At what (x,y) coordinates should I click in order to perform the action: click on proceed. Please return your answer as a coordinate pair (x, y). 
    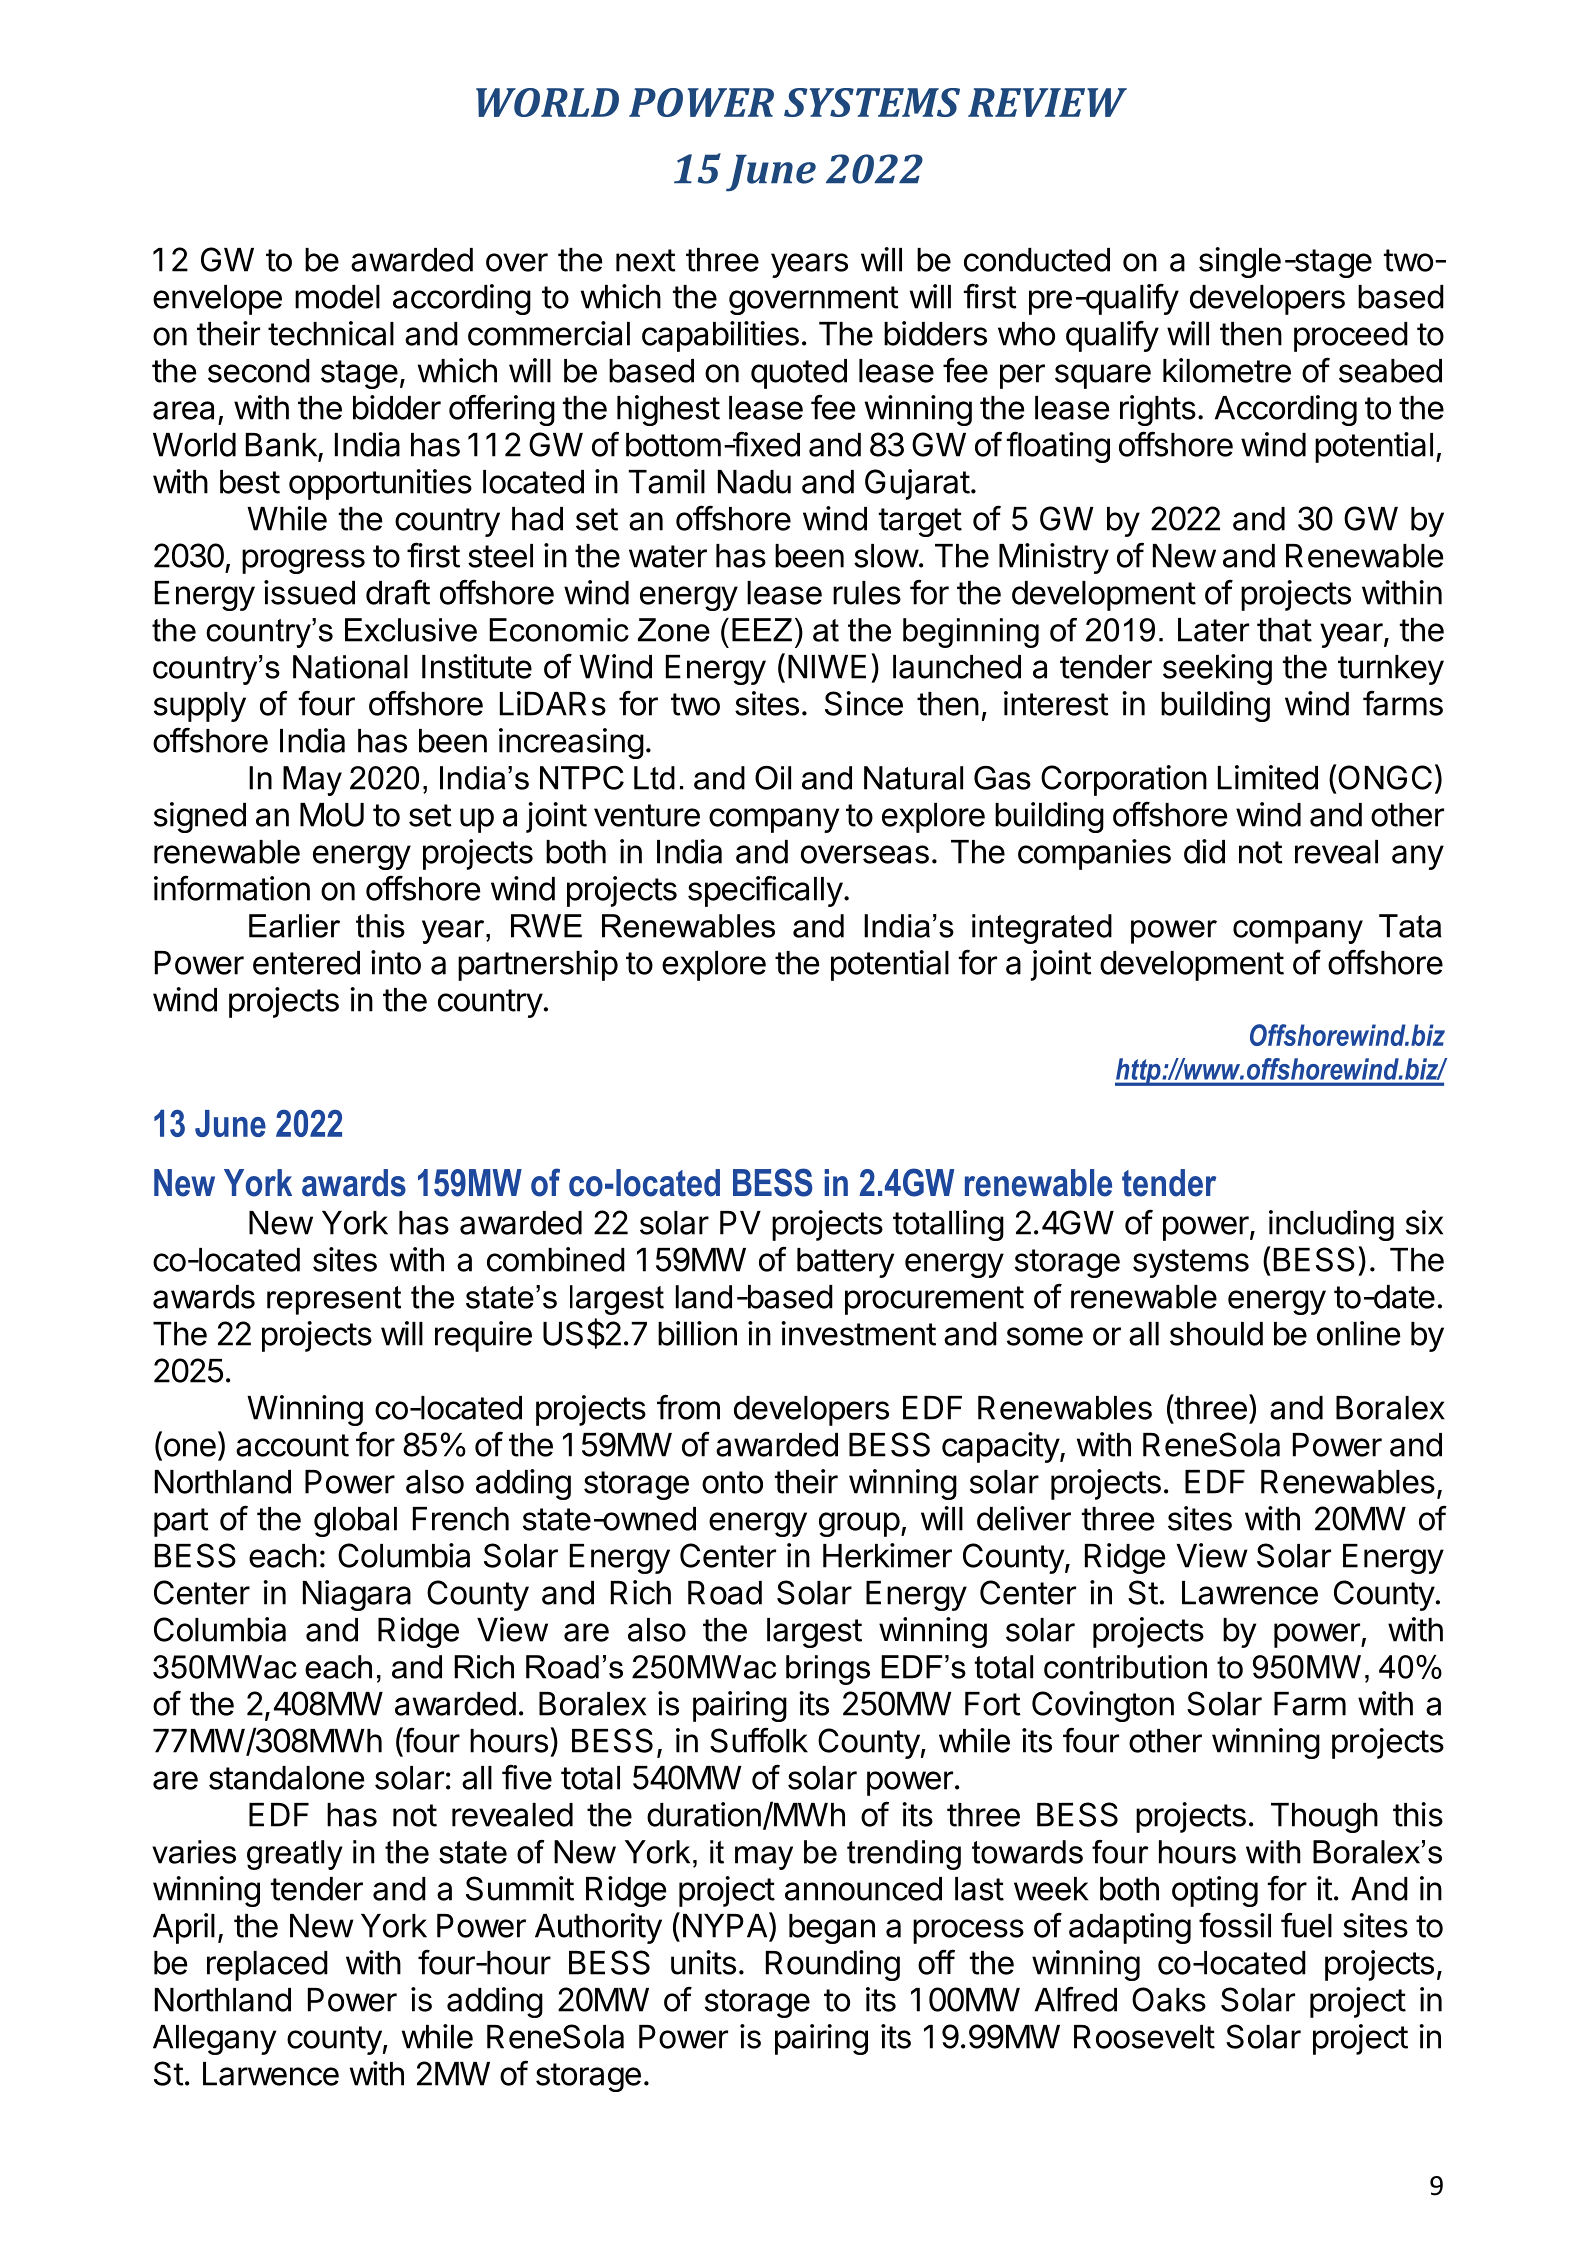
    Looking at the image, I should click on (1351, 337).
